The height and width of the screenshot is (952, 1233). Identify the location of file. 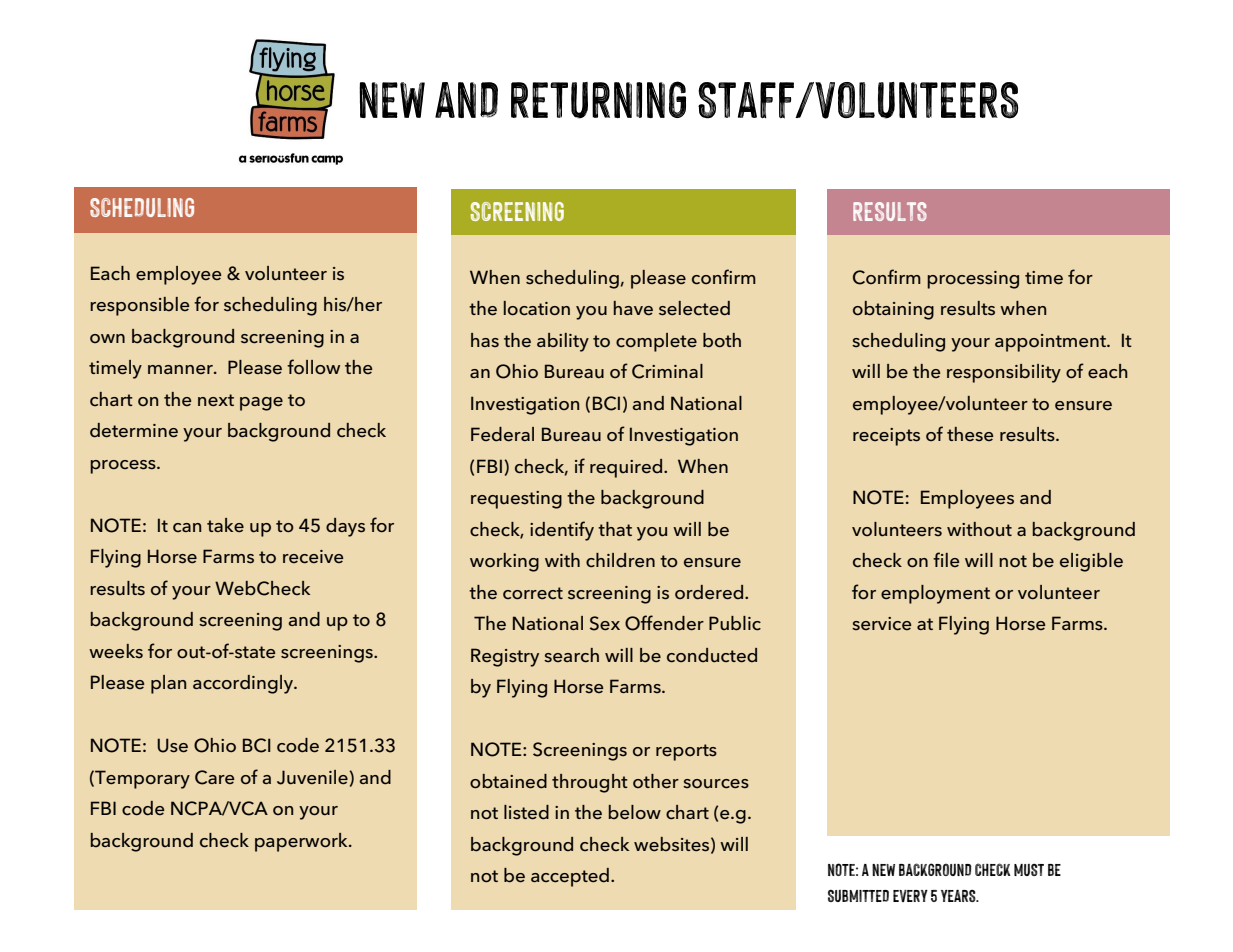
(946, 559).
